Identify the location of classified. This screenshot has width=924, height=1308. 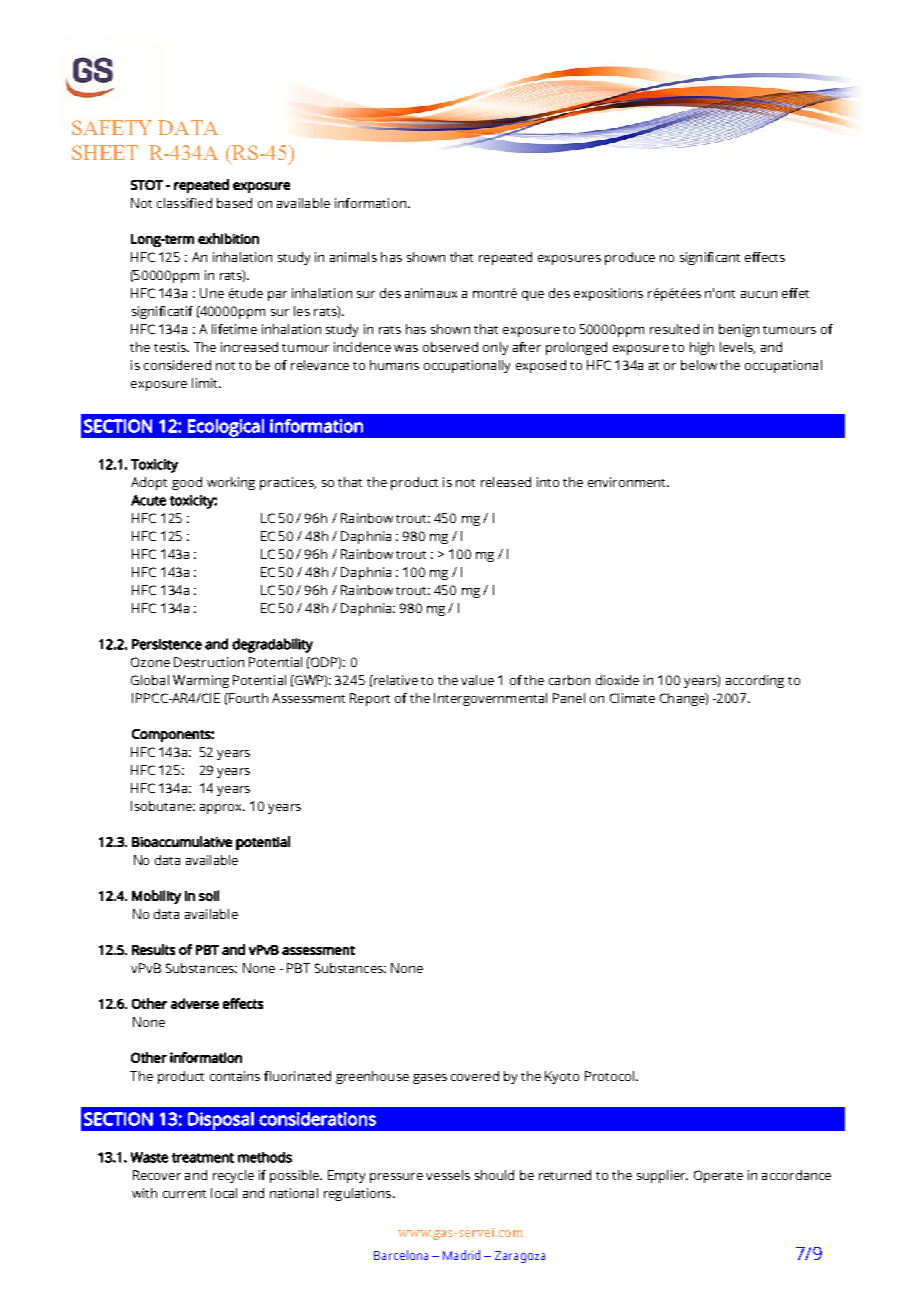
(184, 203).
